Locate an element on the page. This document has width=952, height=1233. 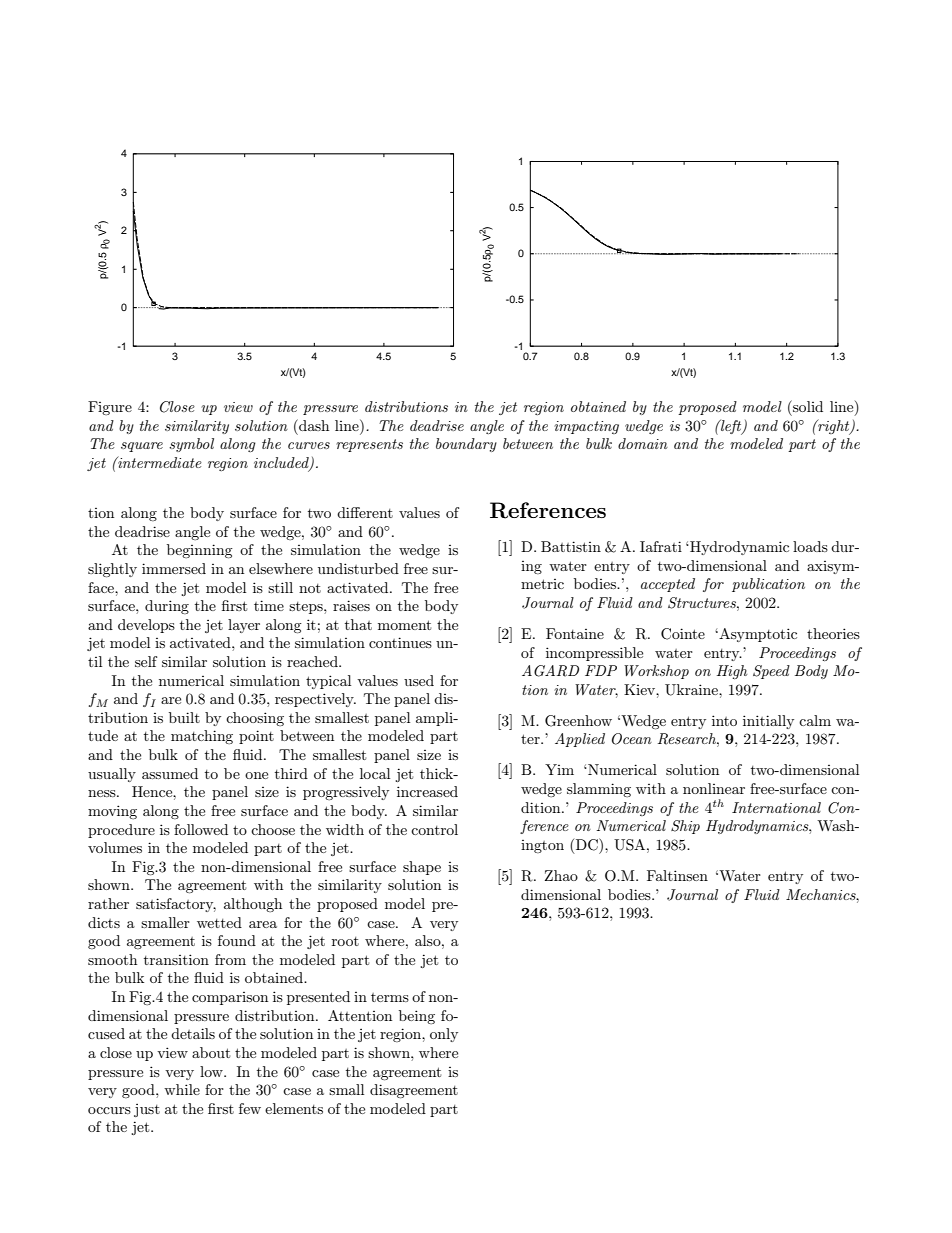
boundary is located at coordinates (466, 445).
